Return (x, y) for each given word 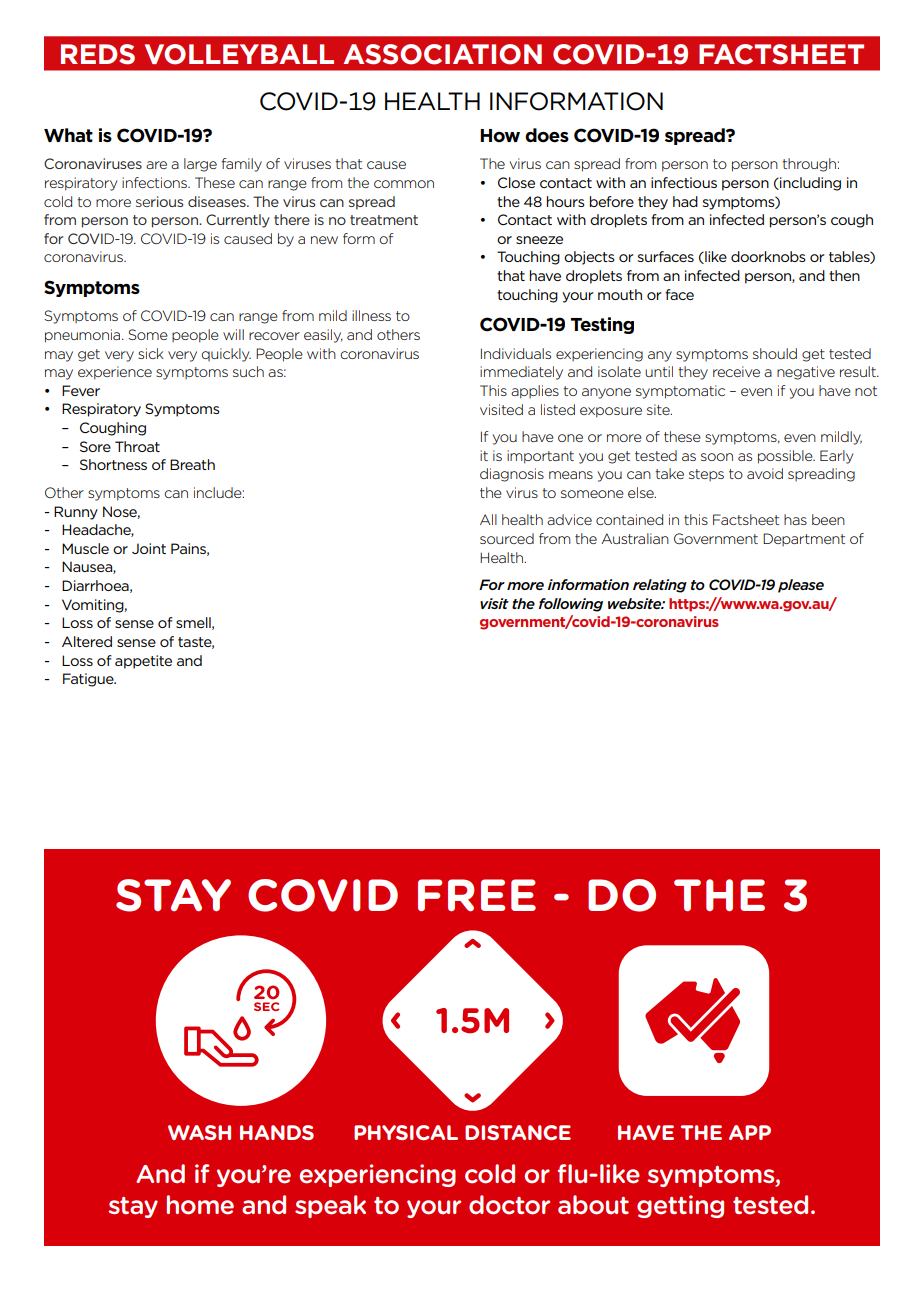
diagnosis (512, 475)
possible (786, 457)
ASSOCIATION (442, 54)
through (809, 165)
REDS (98, 54)
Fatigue (89, 680)
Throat (137, 446)
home (200, 1205)
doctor (509, 1205)
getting (680, 1206)
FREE (477, 895)
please (801, 586)
